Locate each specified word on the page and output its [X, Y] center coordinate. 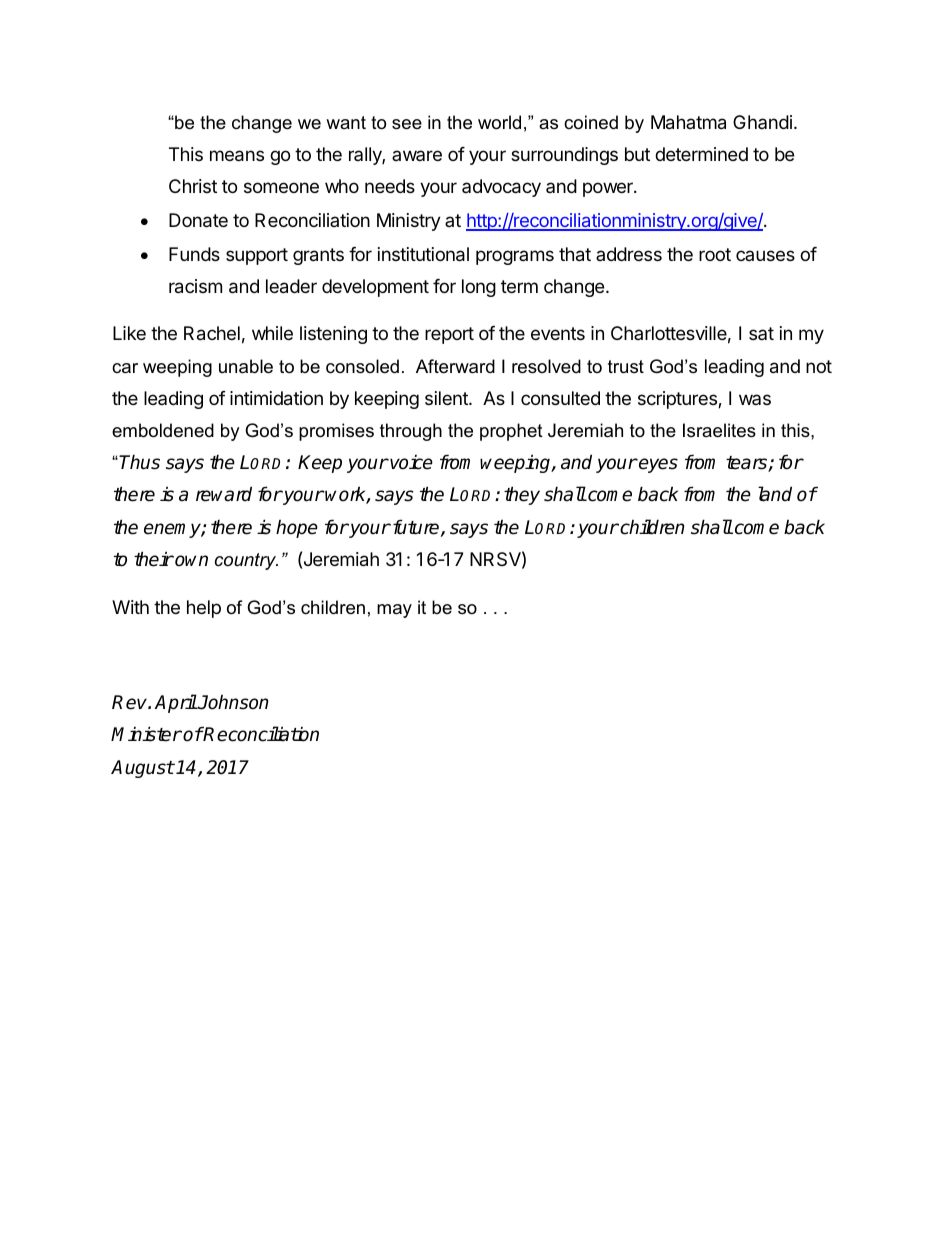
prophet [511, 432]
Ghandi [762, 122]
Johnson [233, 702]
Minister [146, 734]
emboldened [163, 430]
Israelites [719, 430]
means [237, 156]
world [499, 122]
